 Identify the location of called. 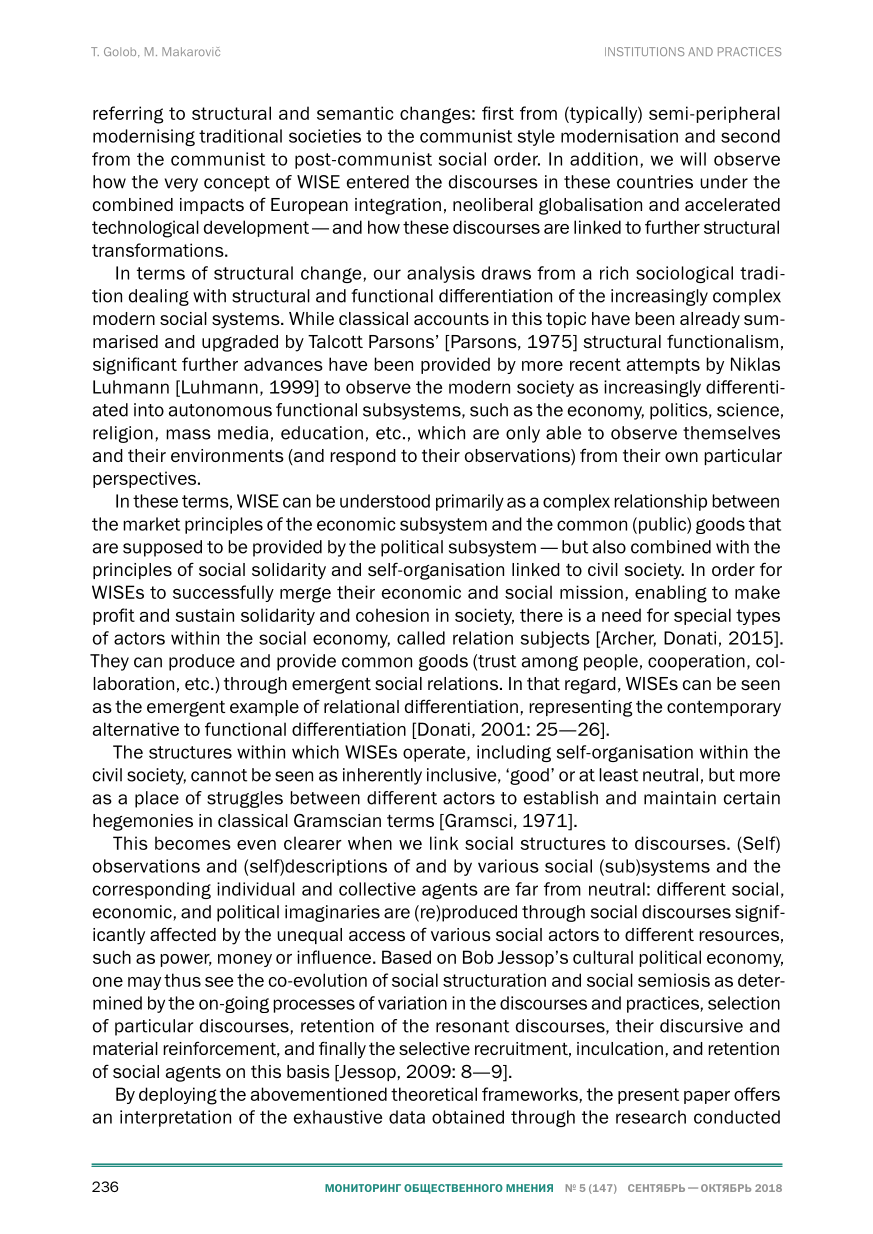
(421, 638).
